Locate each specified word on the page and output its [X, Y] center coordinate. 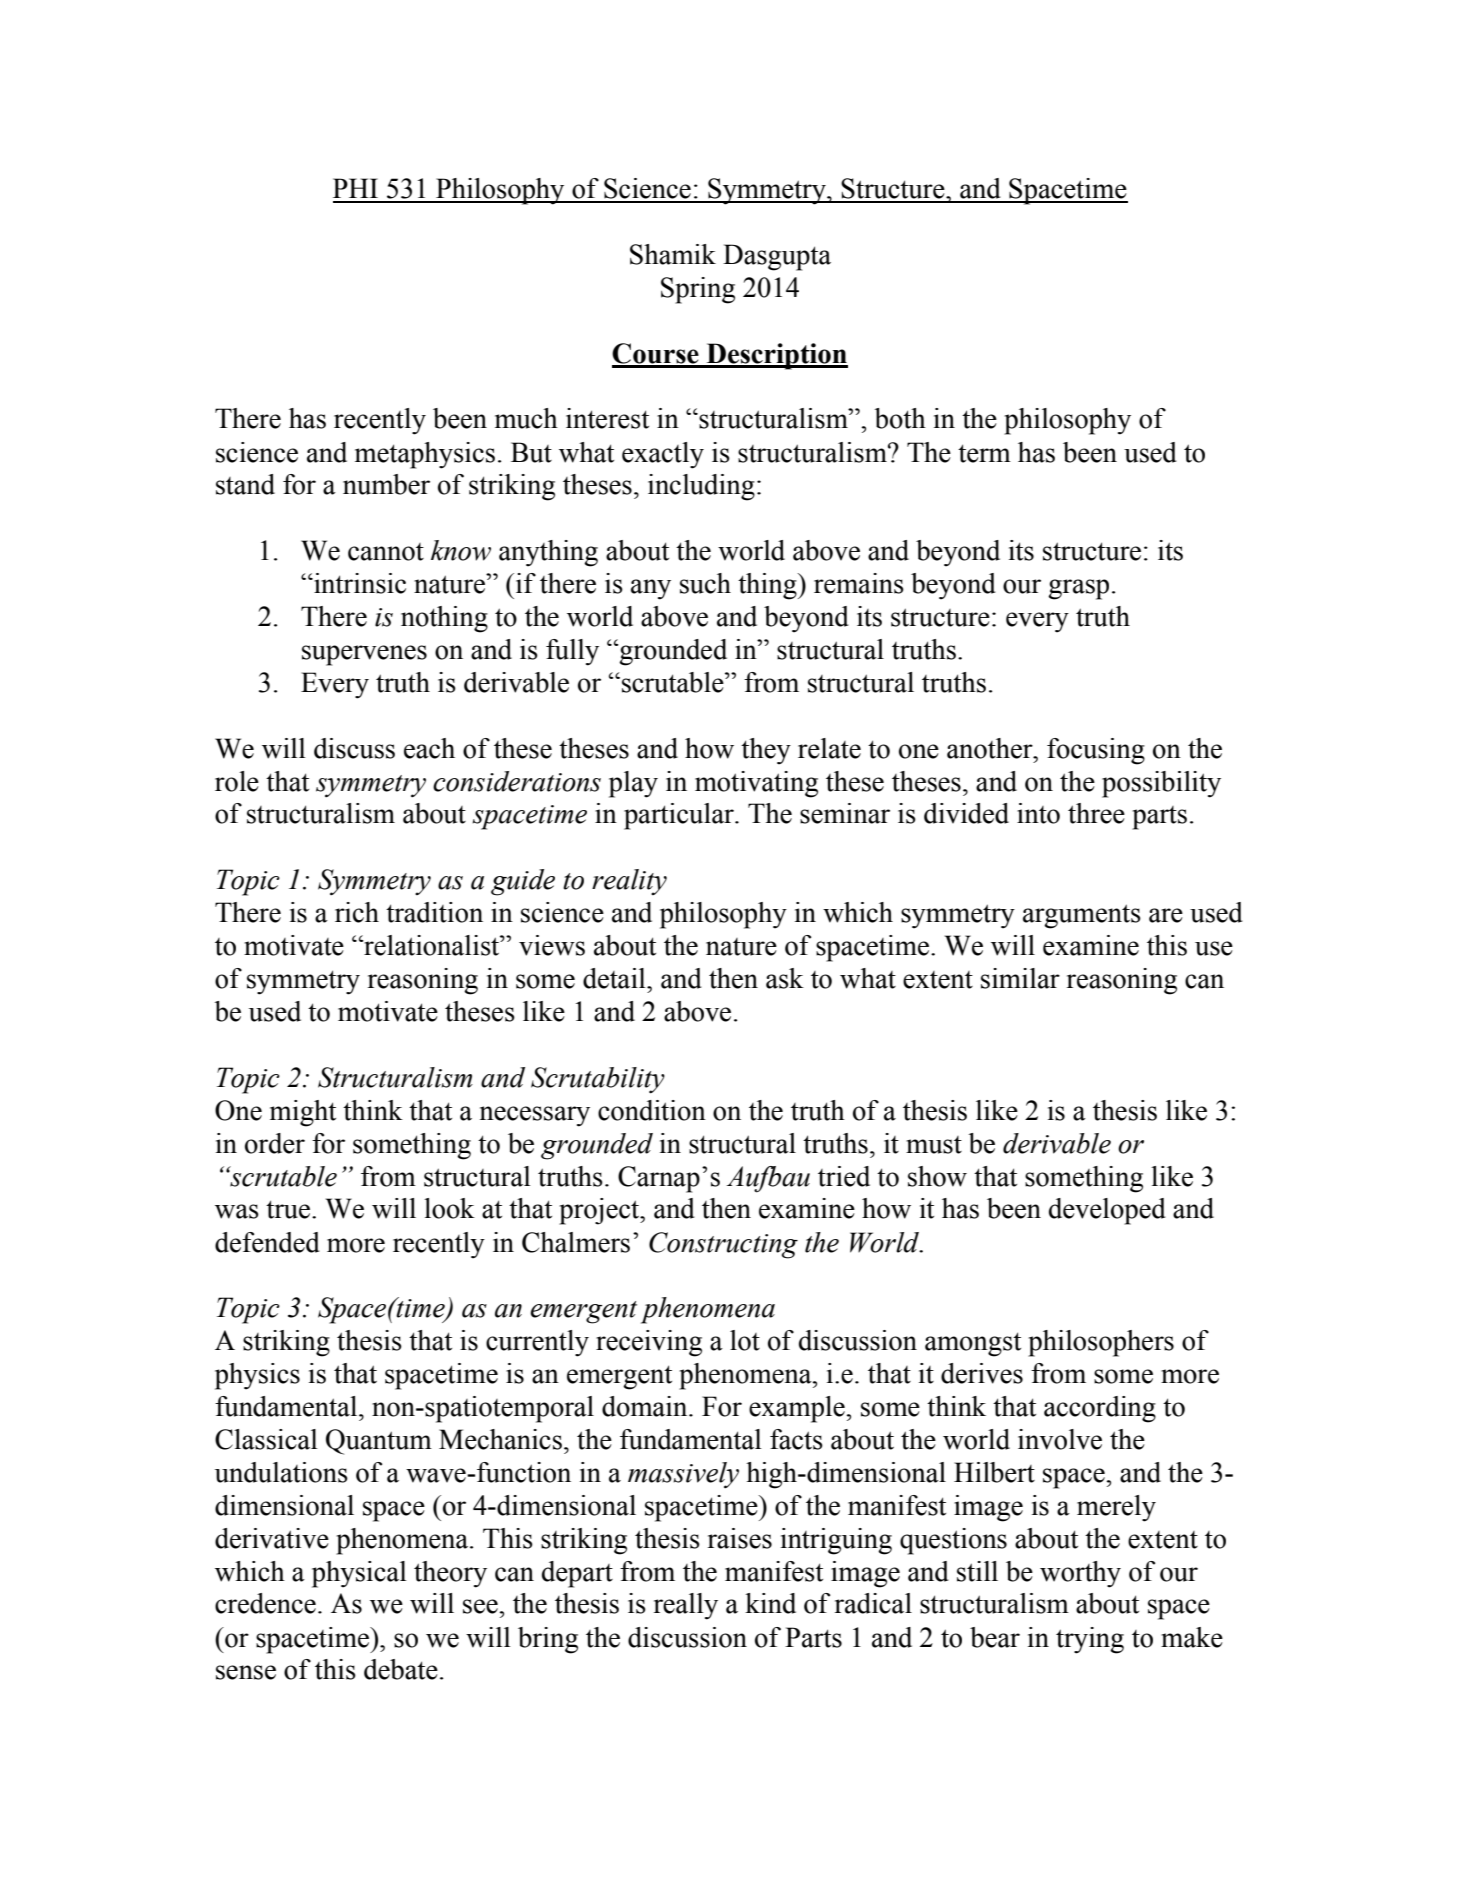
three [1096, 813]
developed [1107, 1211]
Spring [698, 290]
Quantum [379, 1442]
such [705, 583]
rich [357, 912]
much [526, 418]
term [984, 453]
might [303, 1113]
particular [680, 816]
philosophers [1101, 1343]
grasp [1078, 589]
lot [745, 1340]
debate [401, 1669]
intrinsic [359, 583]
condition [652, 1110]
